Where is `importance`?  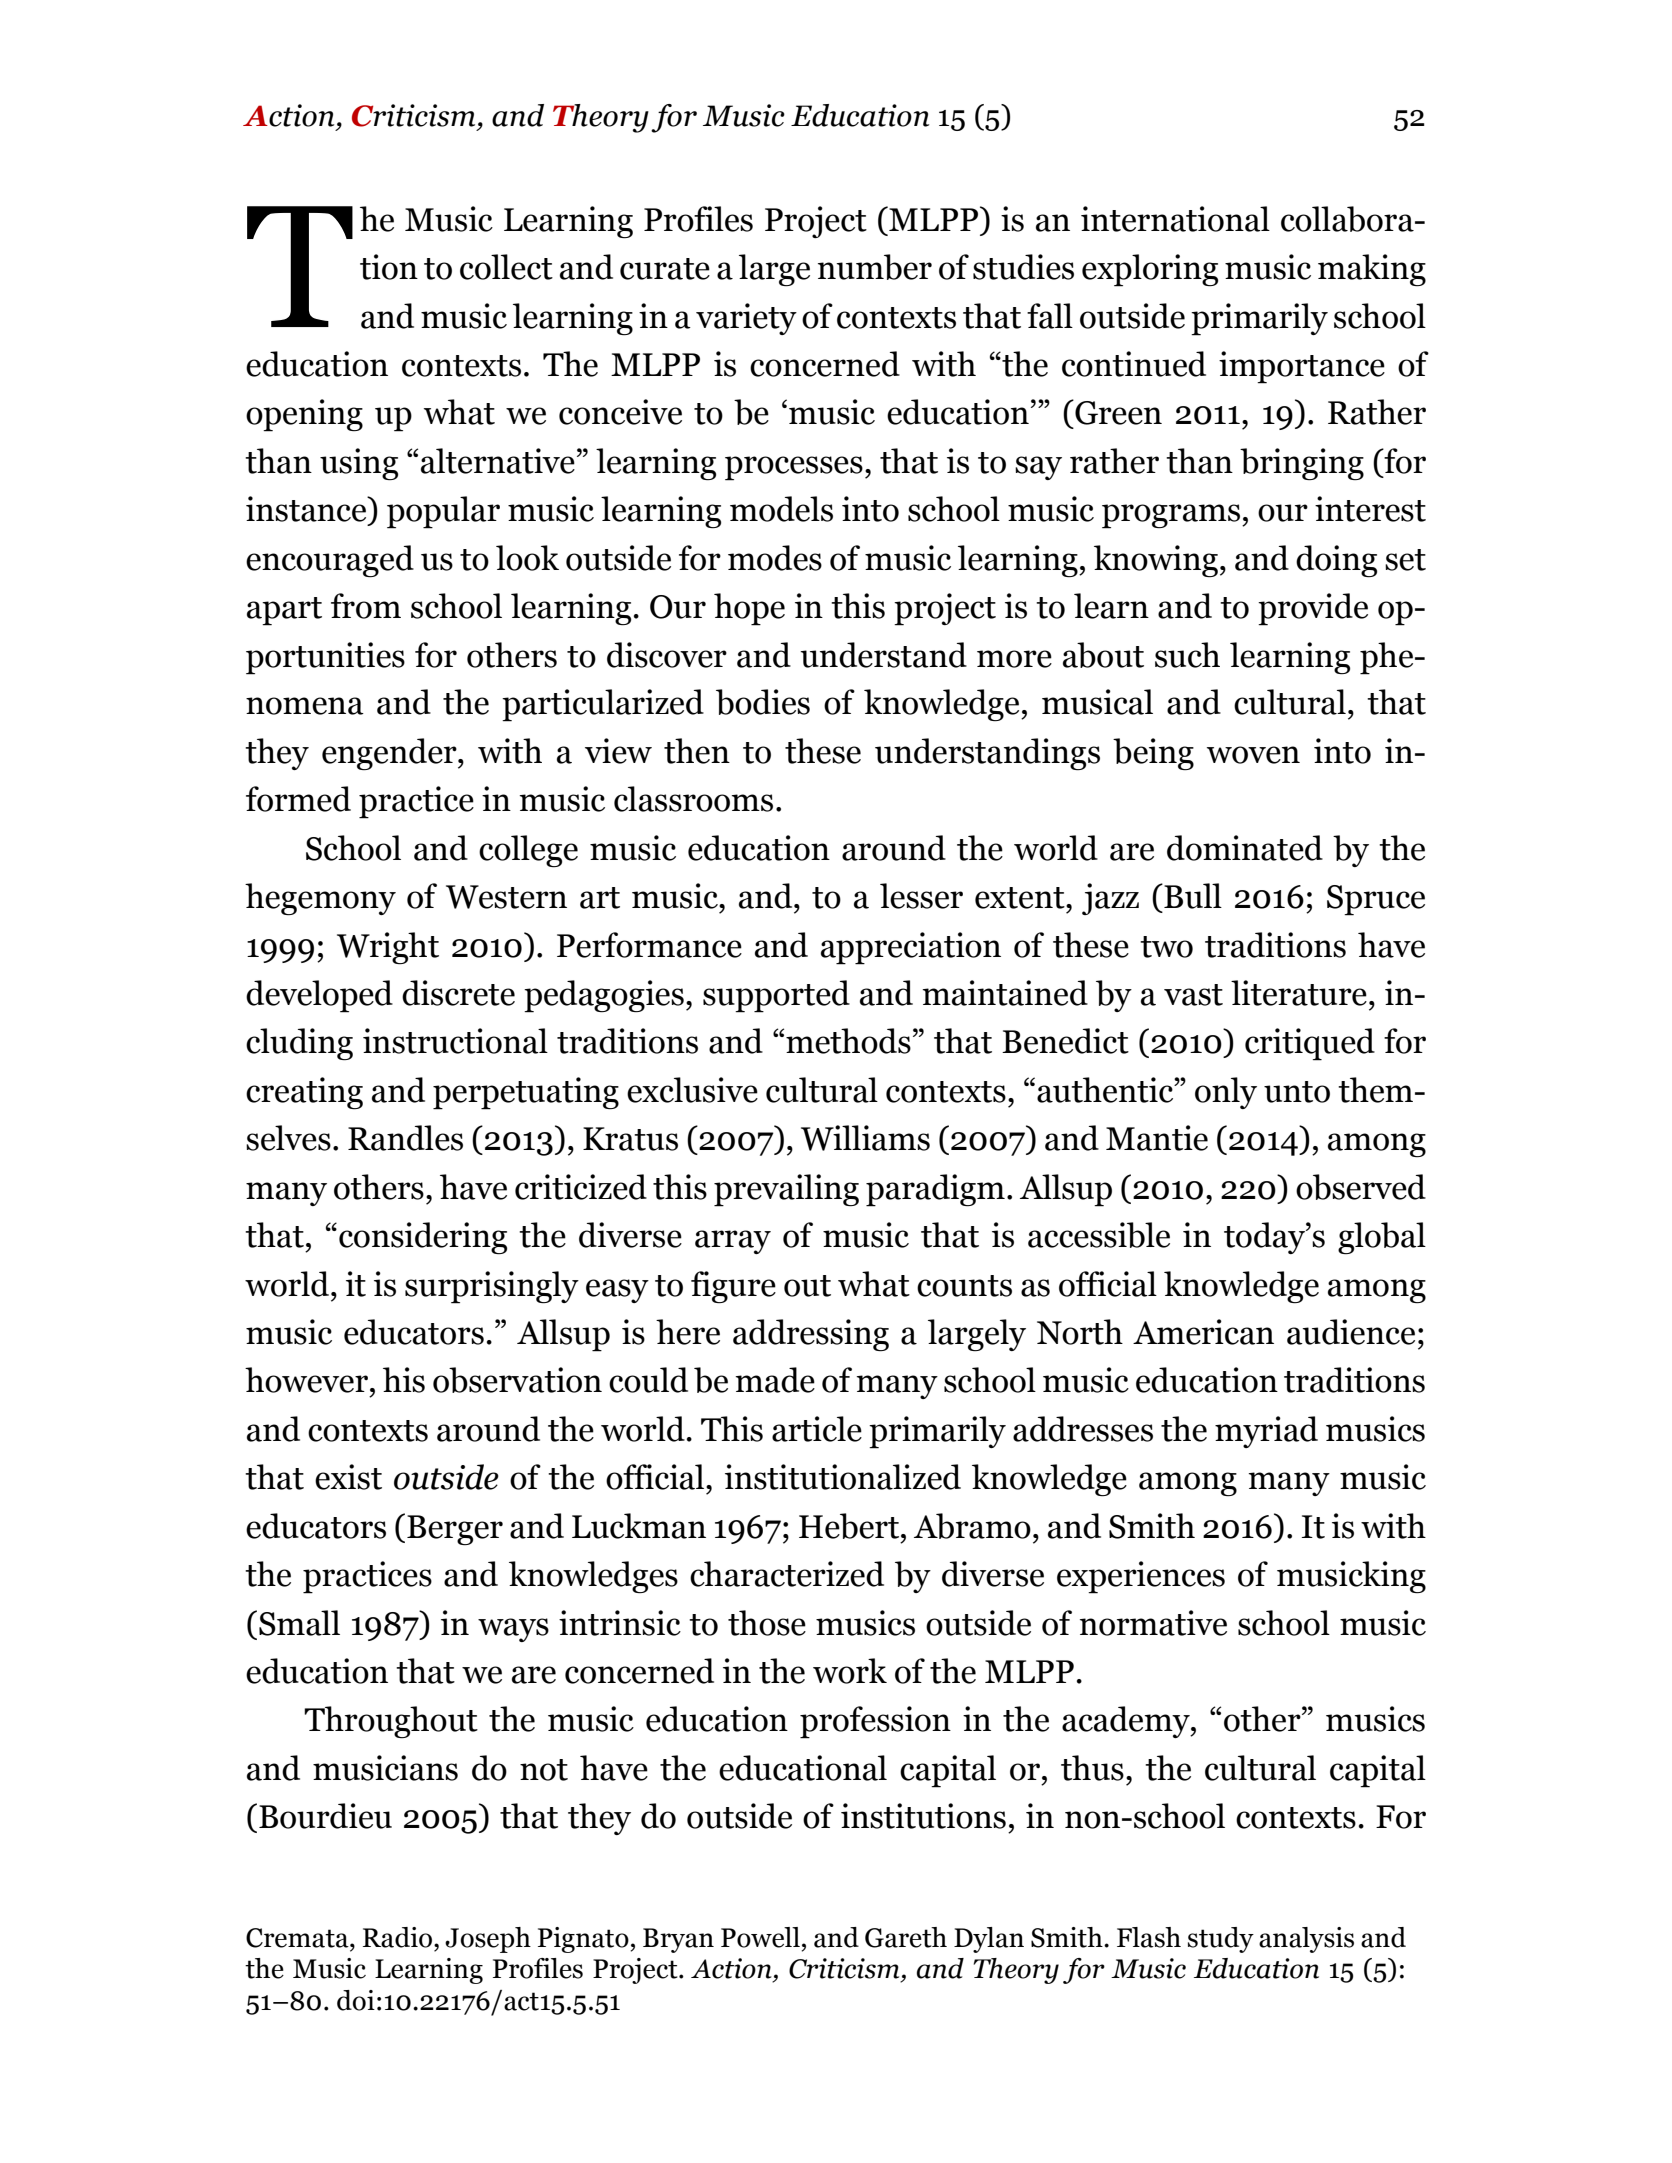
importance is located at coordinates (1302, 367).
